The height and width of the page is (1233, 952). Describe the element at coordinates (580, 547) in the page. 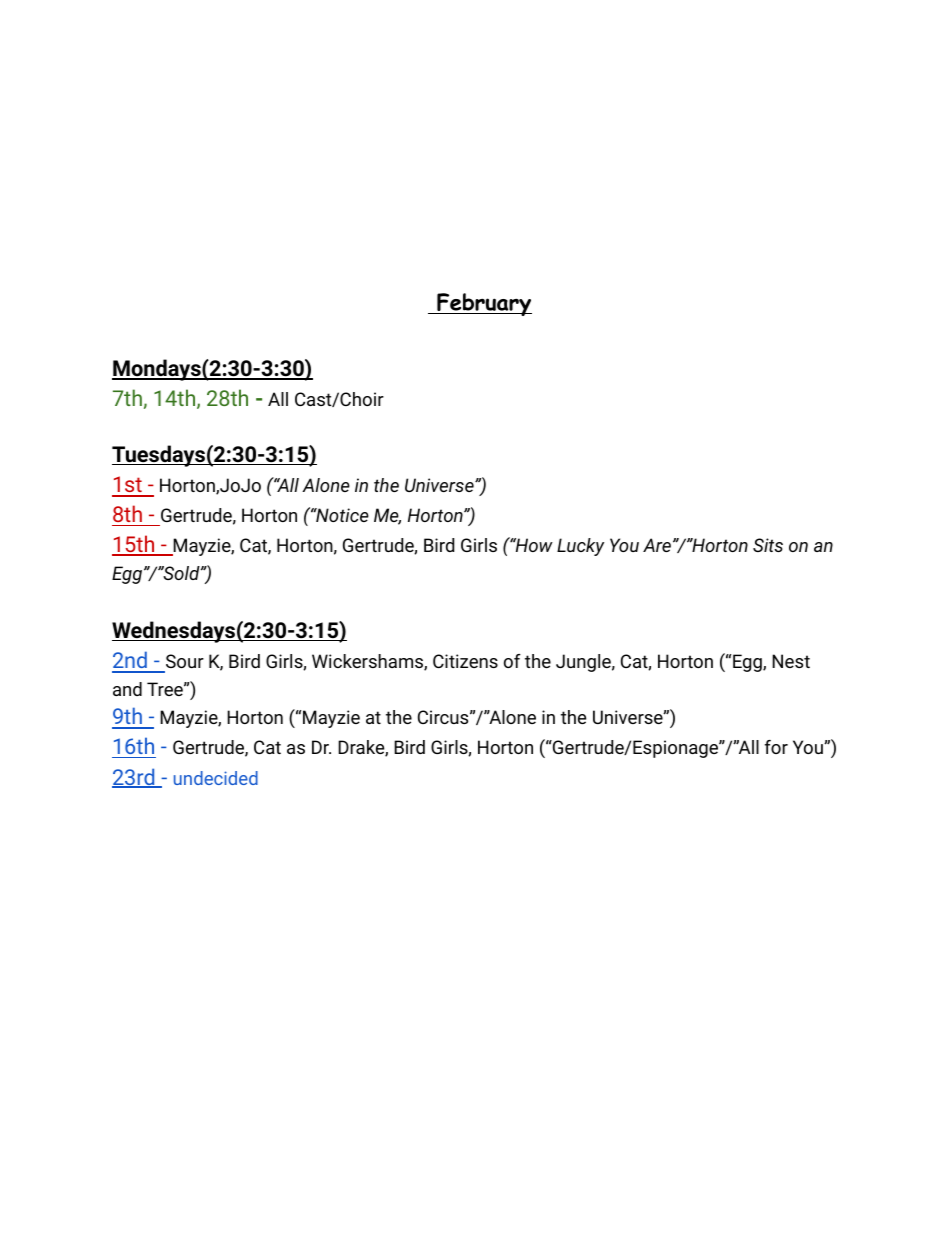

I see `Lucky` at that location.
